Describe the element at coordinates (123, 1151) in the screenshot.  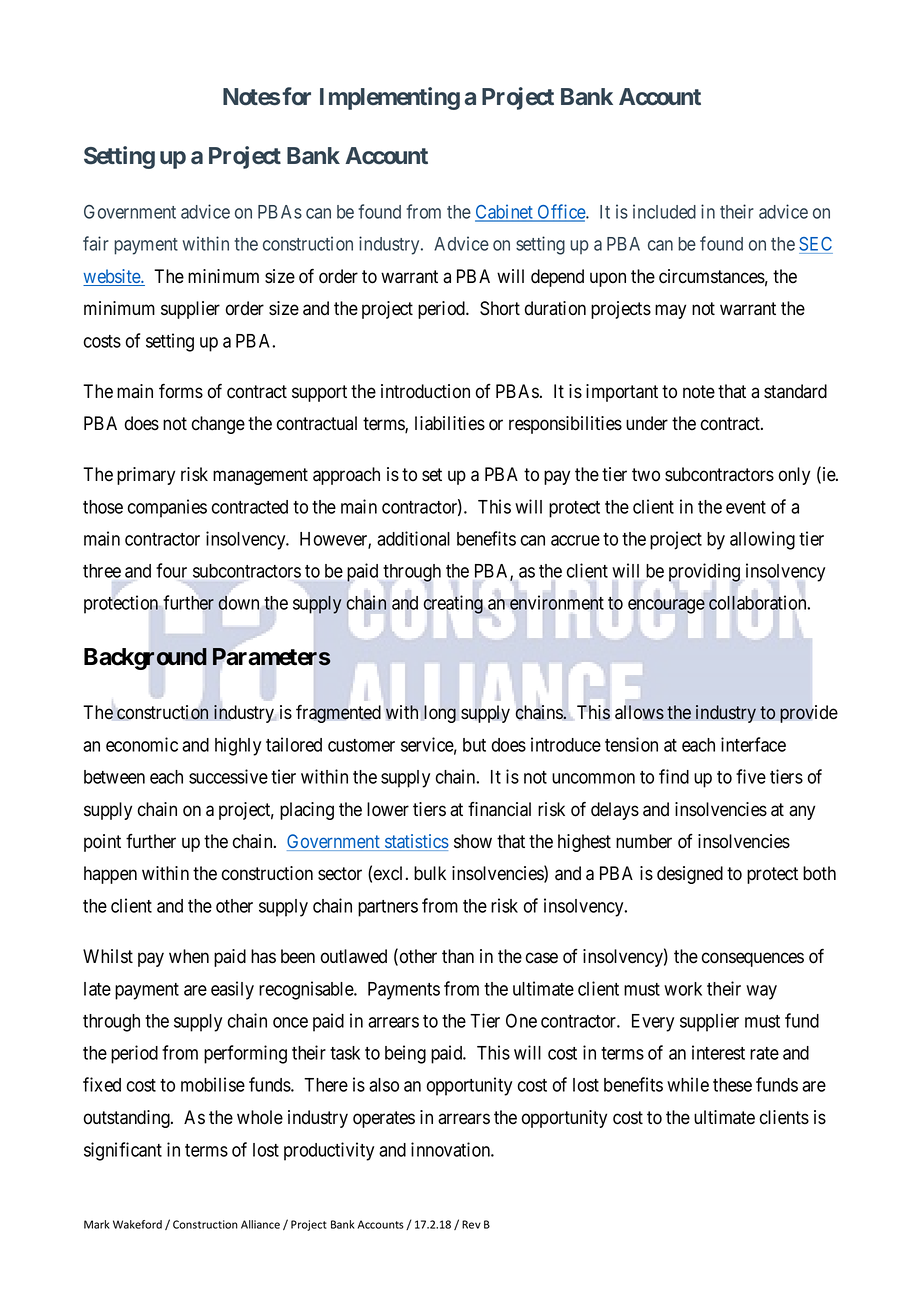
I see `significant` at that location.
